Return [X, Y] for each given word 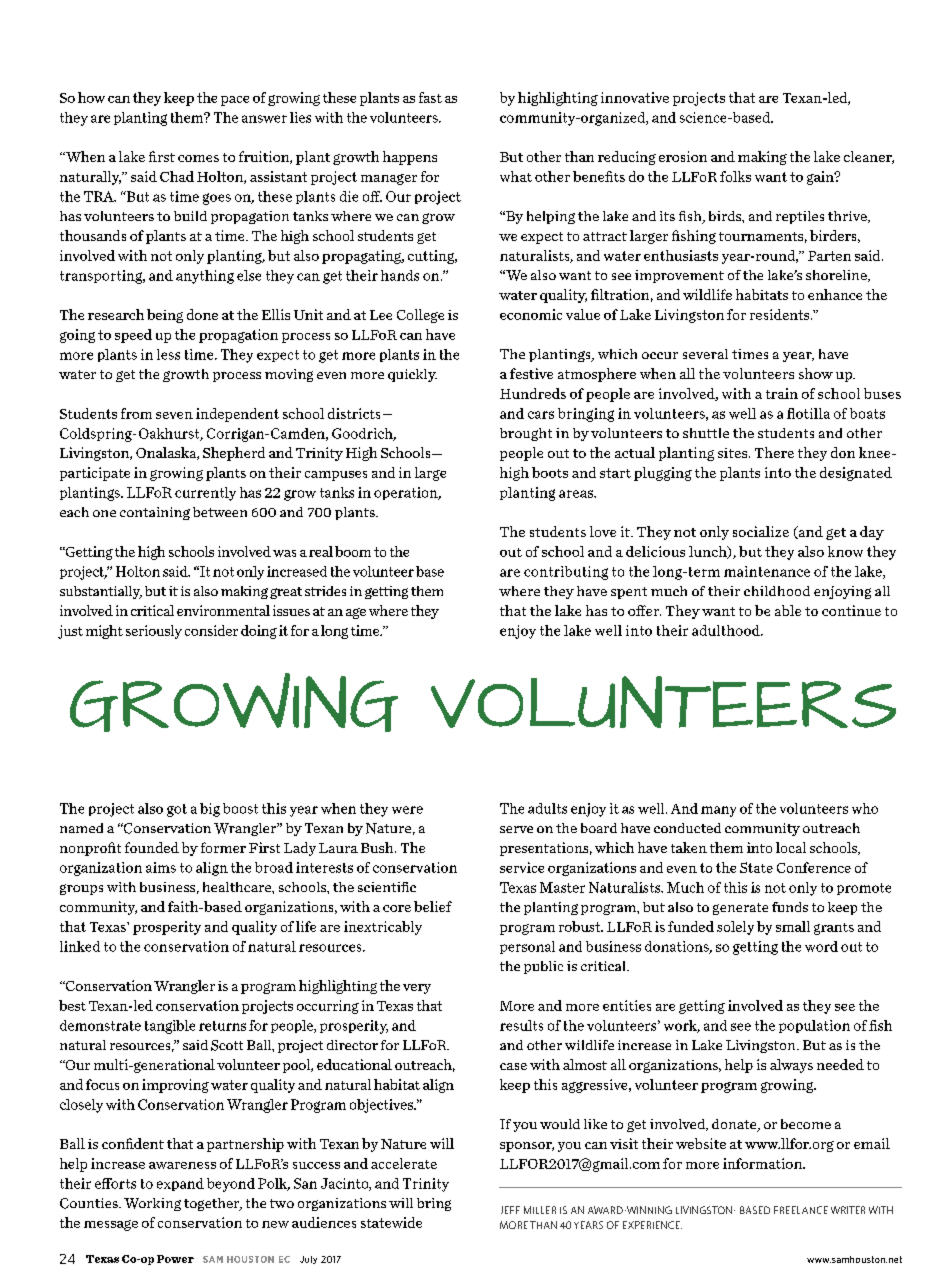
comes [198, 158]
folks [735, 176]
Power [175, 1259]
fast [430, 97]
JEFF [510, 1210]
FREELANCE [801, 1210]
